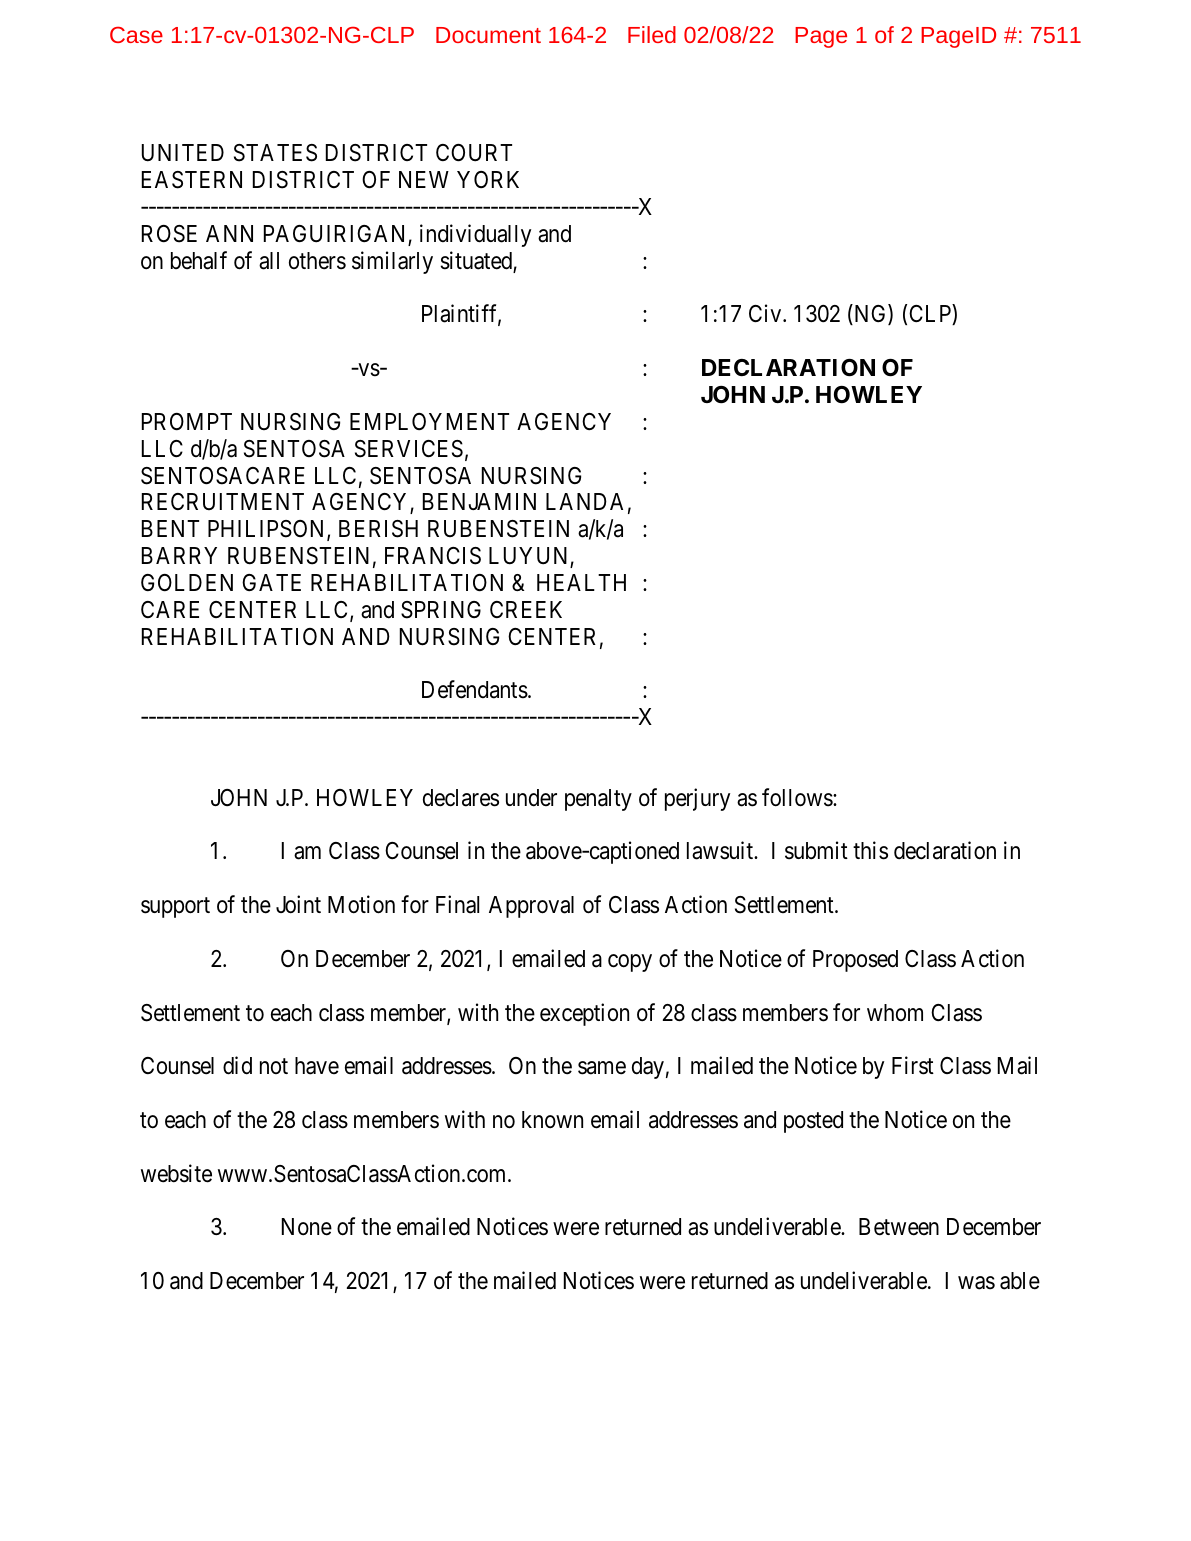 The height and width of the screenshot is (1541, 1191). What do you see at coordinates (531, 798) in the screenshot?
I see `under` at bounding box center [531, 798].
